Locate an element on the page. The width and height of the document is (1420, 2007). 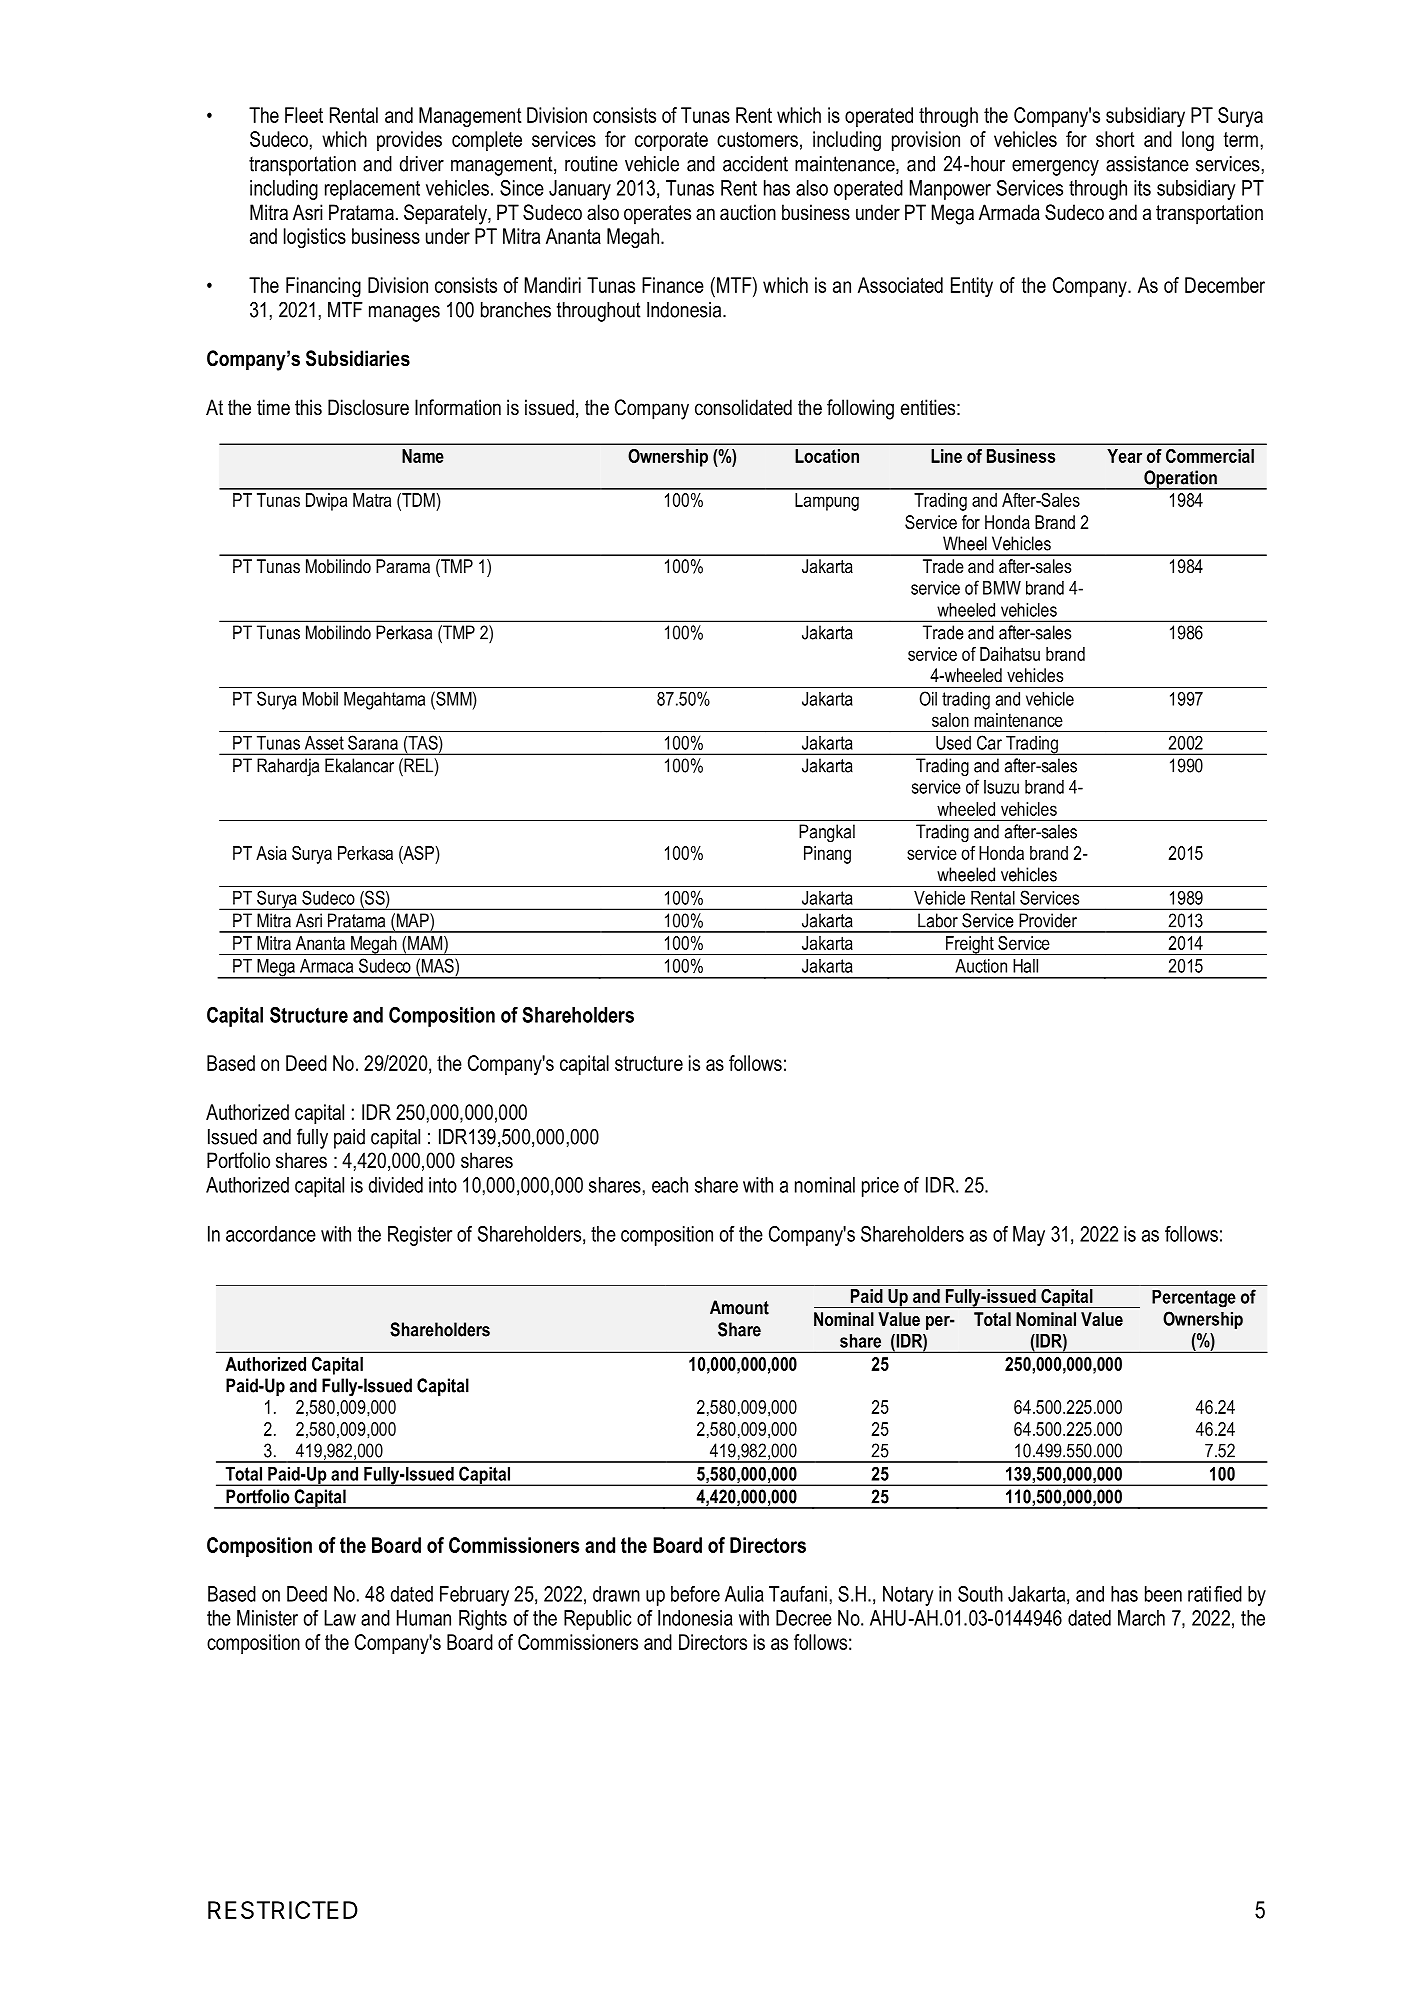
Matra is located at coordinates (372, 500).
